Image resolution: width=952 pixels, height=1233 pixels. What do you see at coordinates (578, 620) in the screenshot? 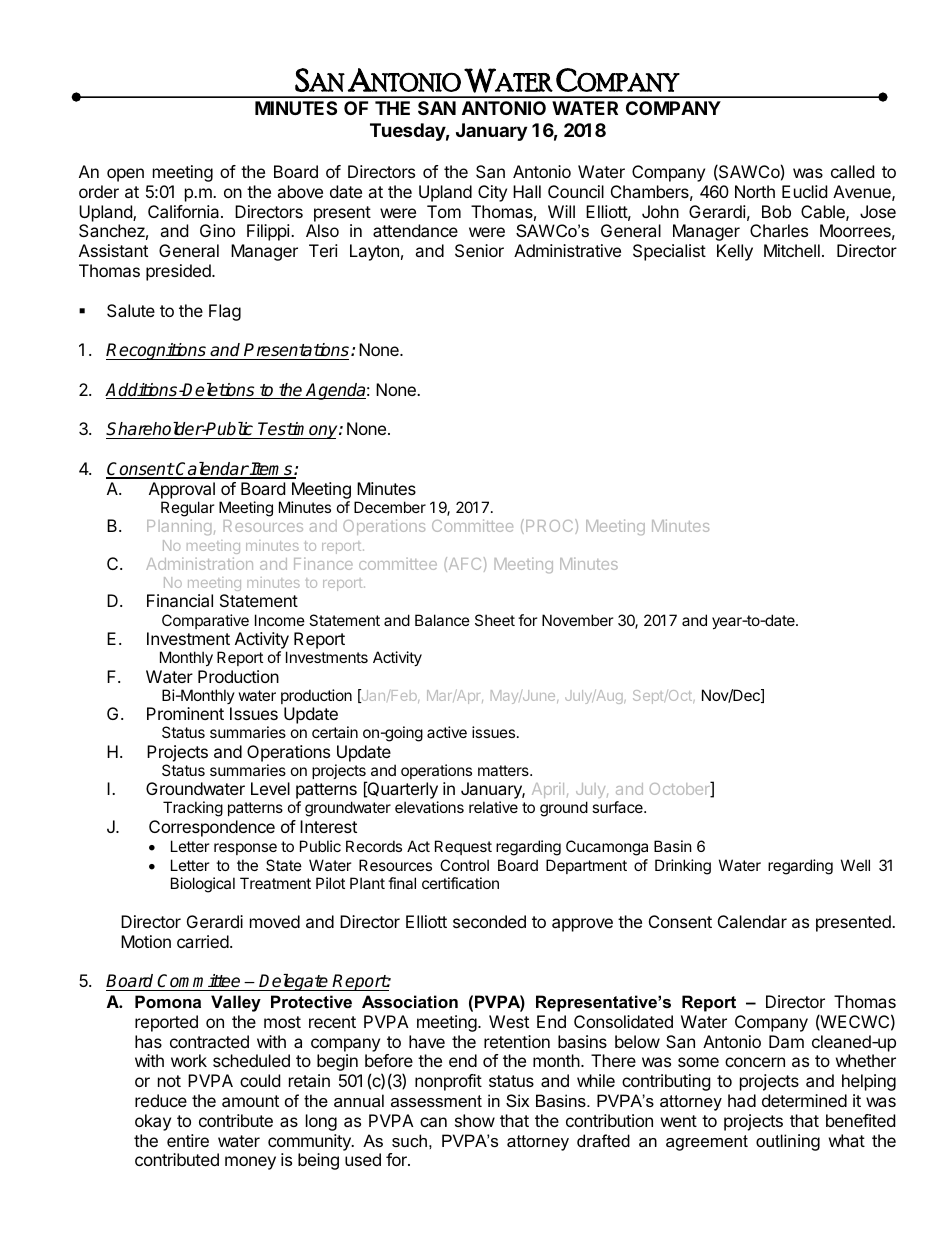
I see `November` at bounding box center [578, 620].
